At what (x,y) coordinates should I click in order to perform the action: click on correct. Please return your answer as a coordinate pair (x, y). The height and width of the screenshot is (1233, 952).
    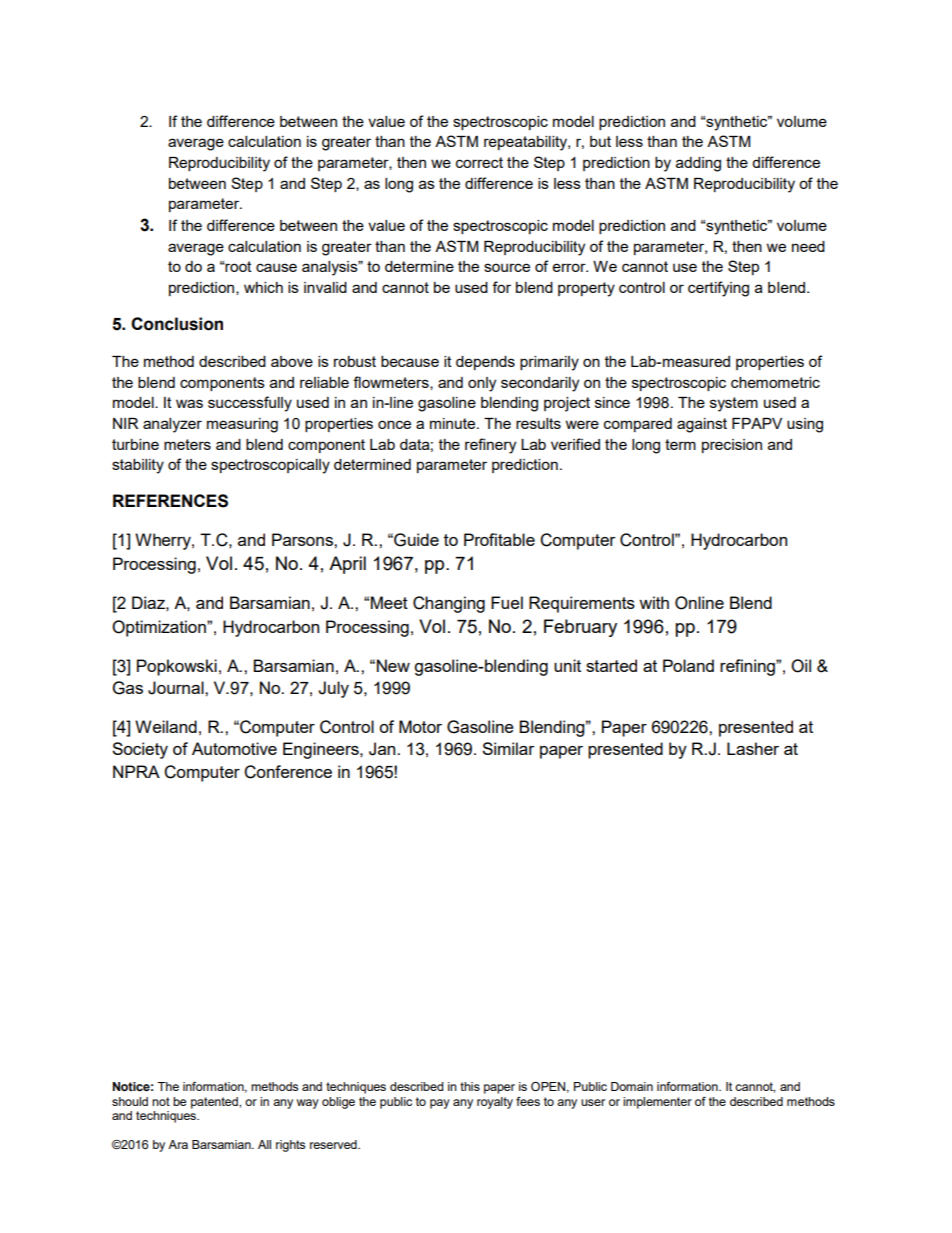
    Looking at the image, I should click on (479, 162).
